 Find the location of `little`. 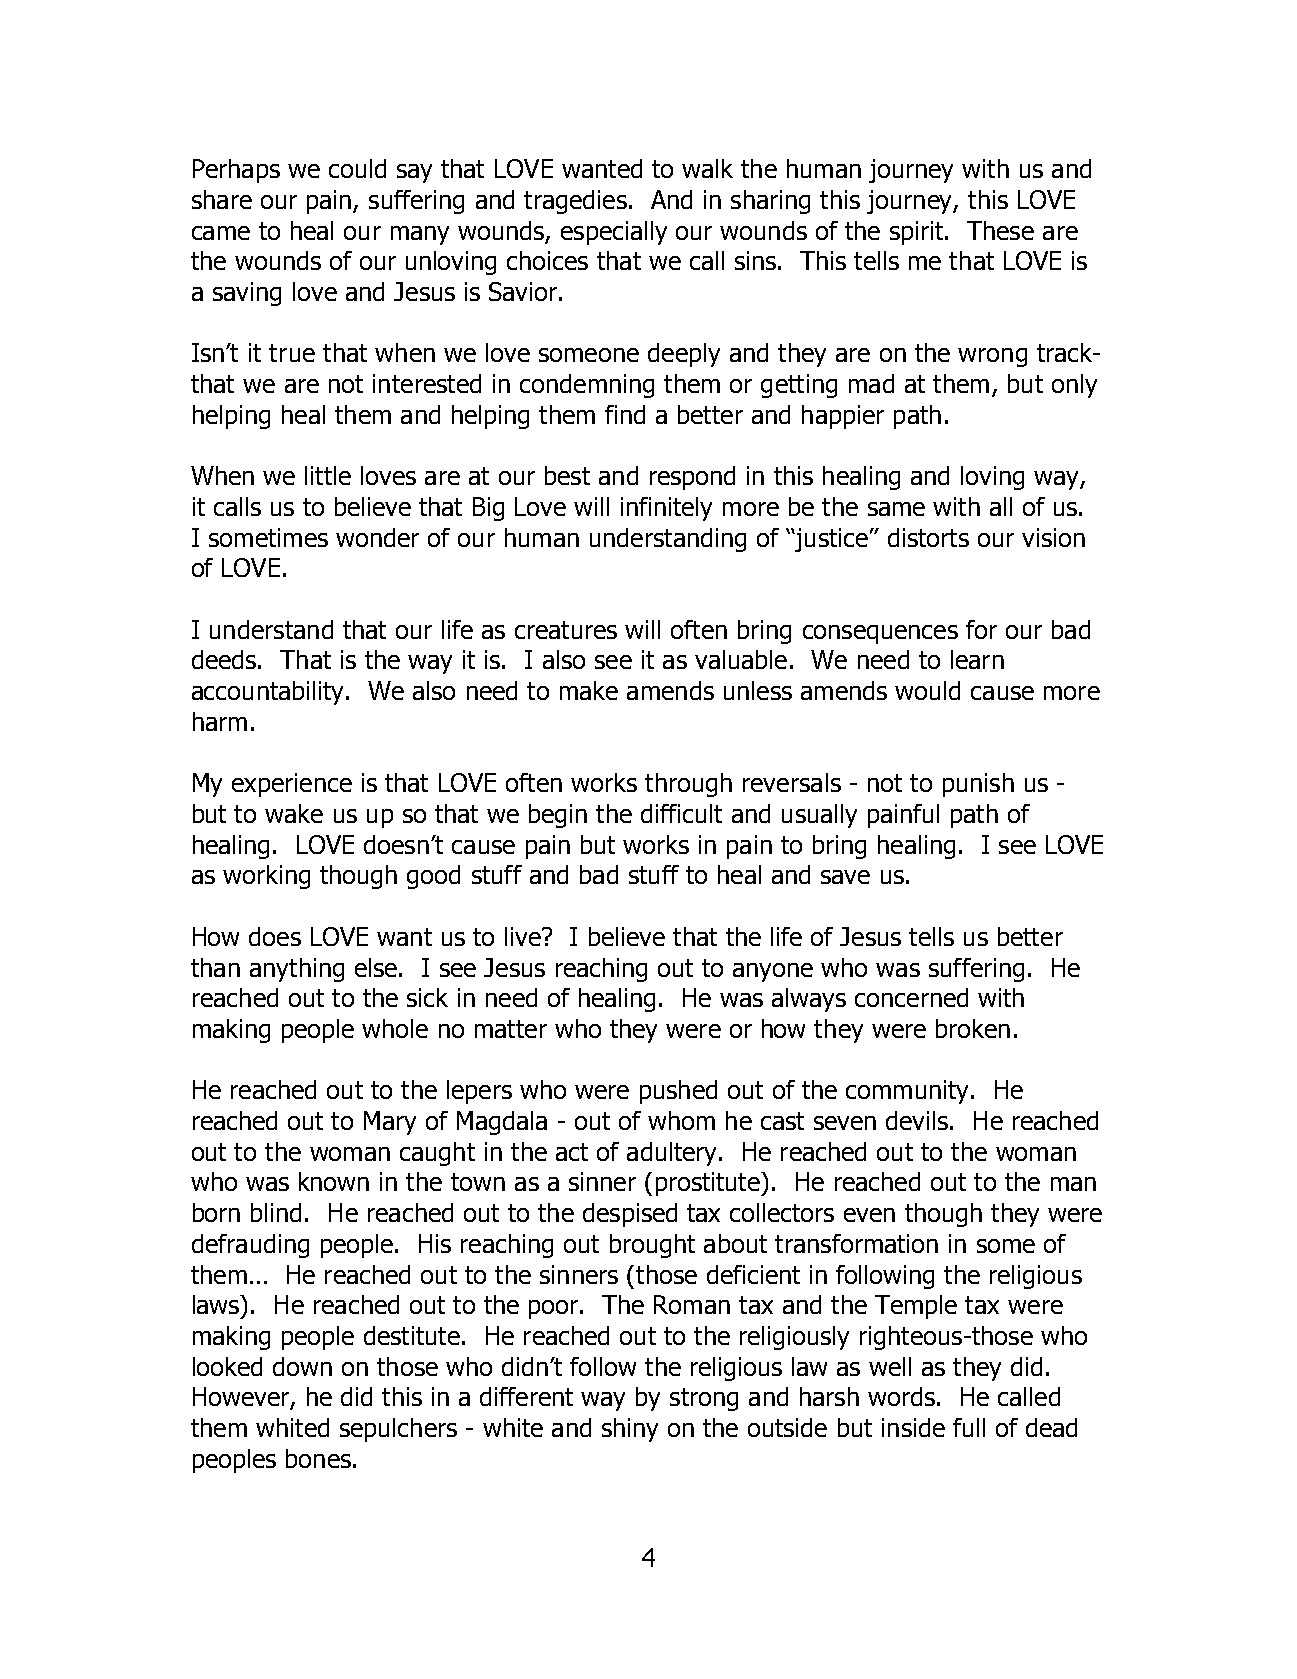

little is located at coordinates (328, 475).
